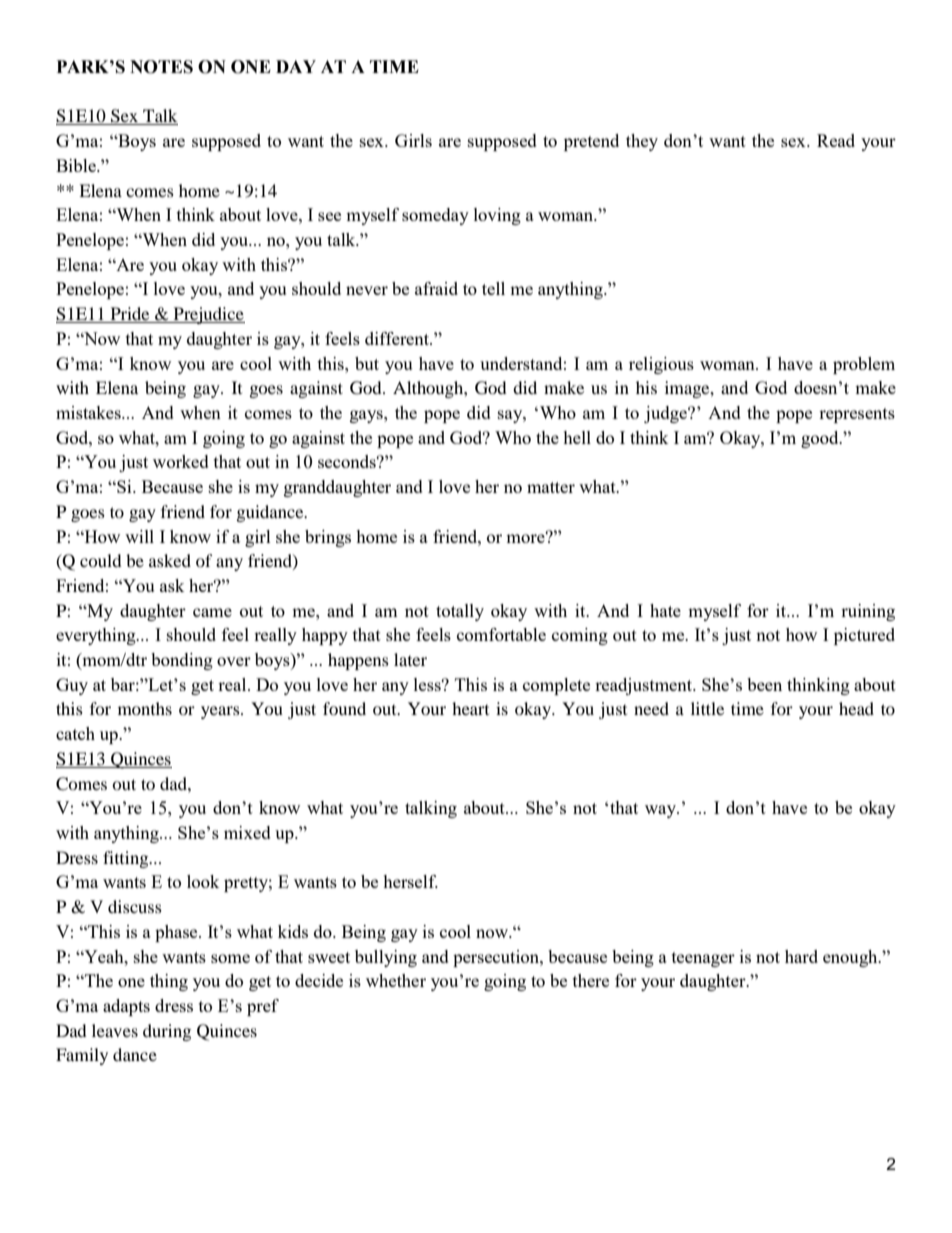  Describe the element at coordinates (470, 708) in the screenshot. I see `heart` at that location.
